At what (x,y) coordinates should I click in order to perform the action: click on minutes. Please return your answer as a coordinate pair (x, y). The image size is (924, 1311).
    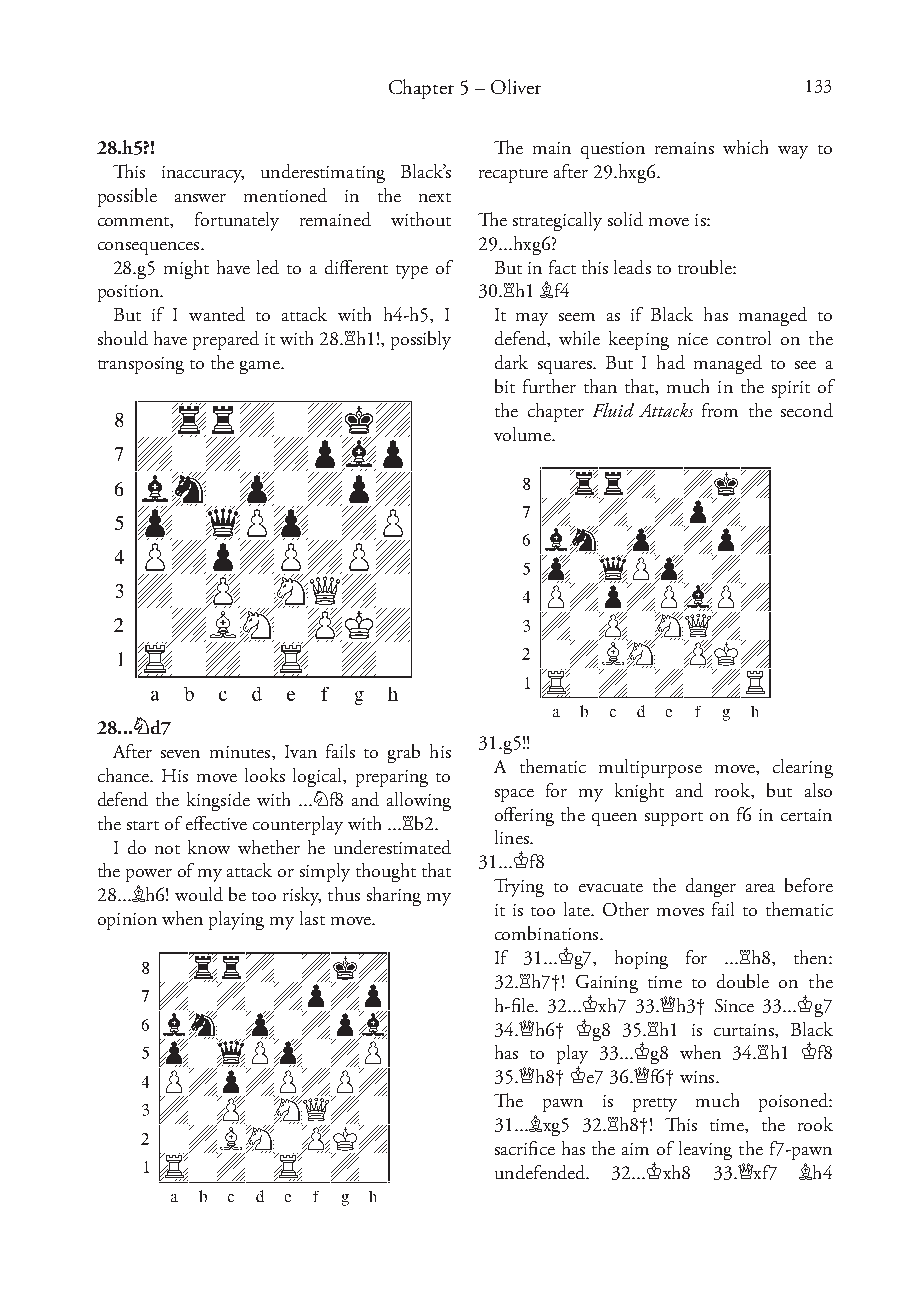
    Looking at the image, I should click on (241, 752).
